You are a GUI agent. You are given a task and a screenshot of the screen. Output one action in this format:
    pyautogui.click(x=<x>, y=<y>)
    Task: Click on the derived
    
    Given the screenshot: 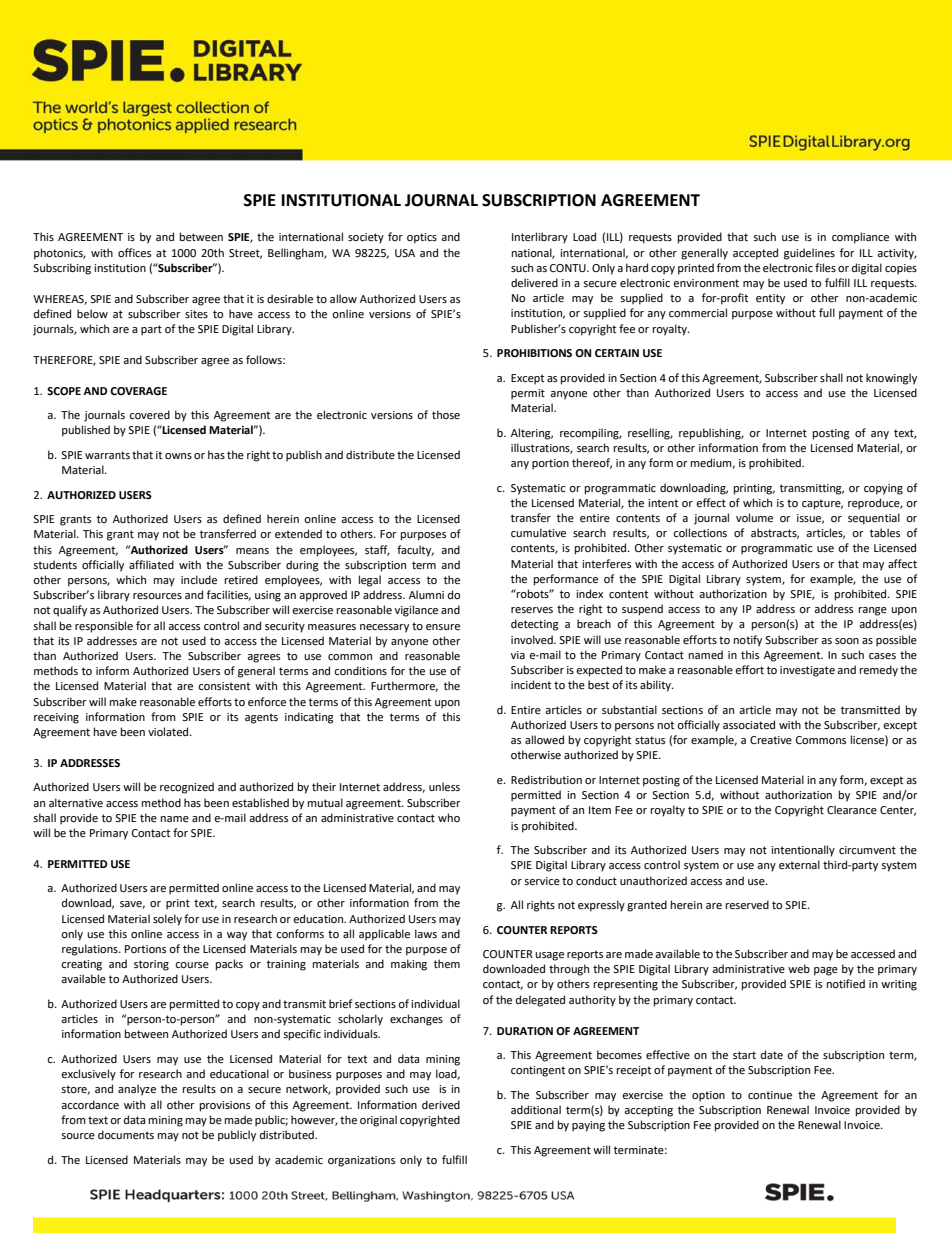 What is the action you would take?
    pyautogui.click(x=441, y=1105)
